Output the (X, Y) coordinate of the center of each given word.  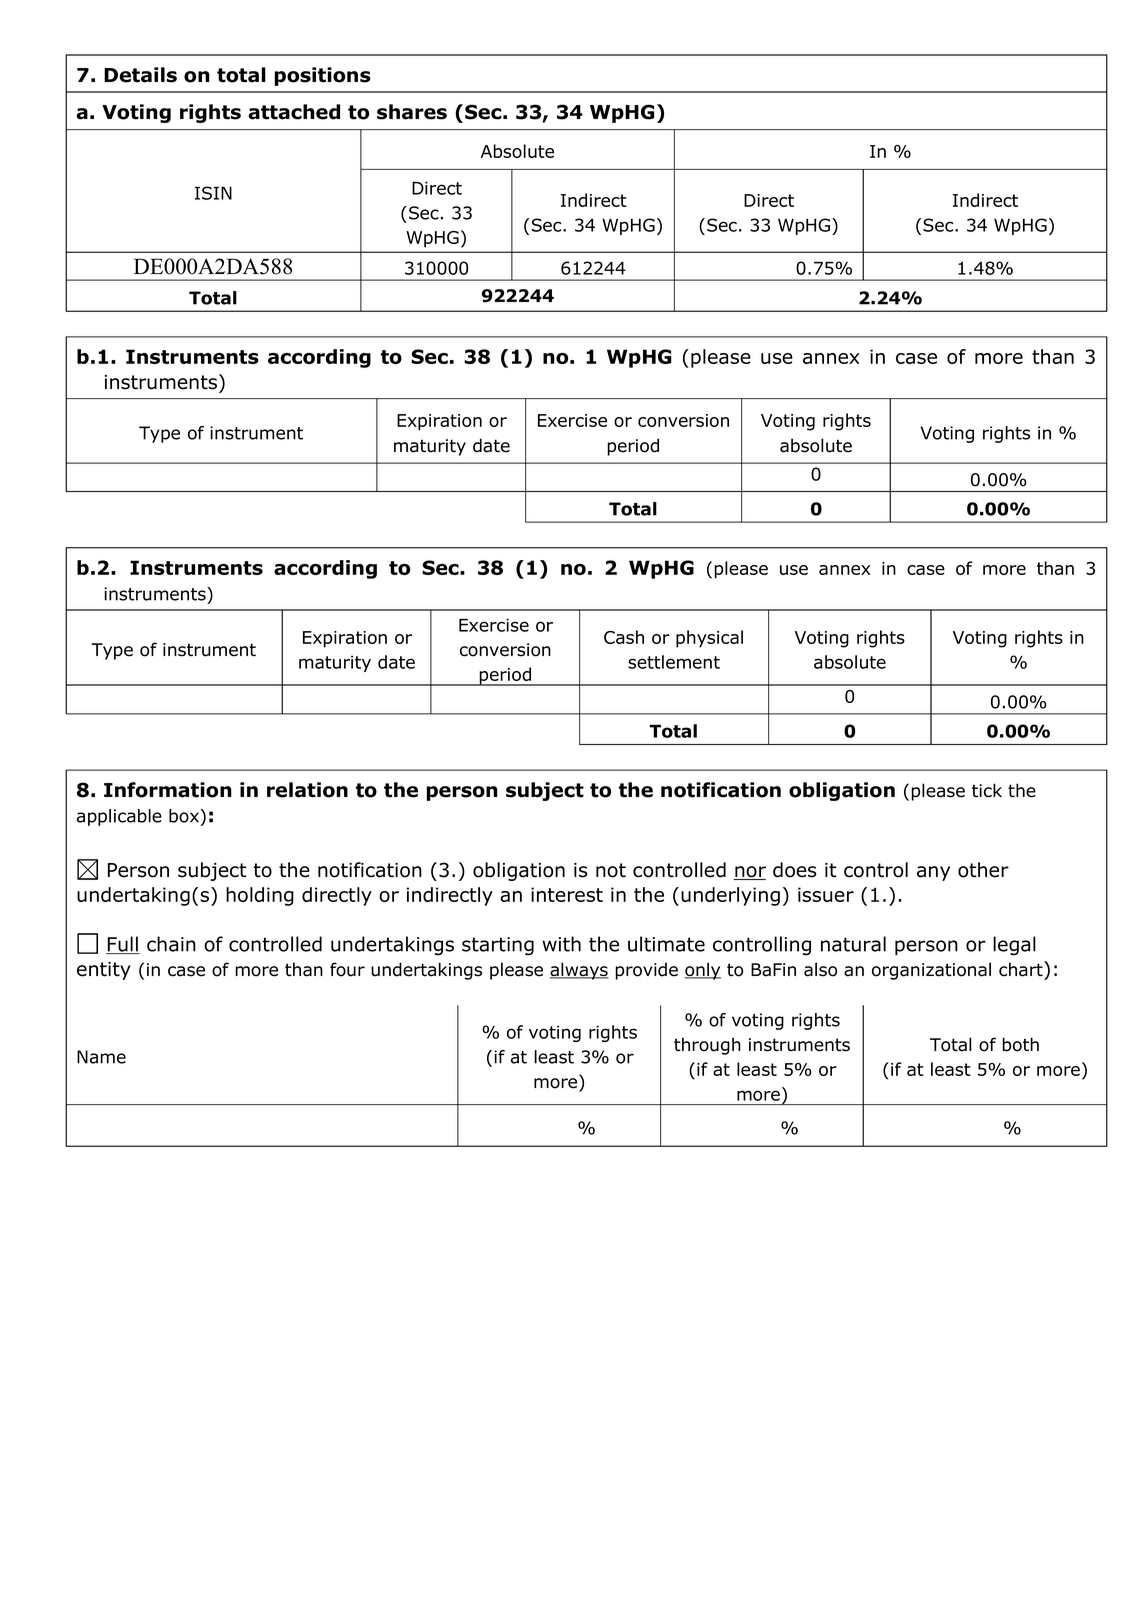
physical (709, 639)
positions (322, 76)
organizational (931, 971)
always (579, 971)
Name (101, 1057)
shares (412, 112)
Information (168, 790)
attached (294, 112)
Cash (624, 637)
